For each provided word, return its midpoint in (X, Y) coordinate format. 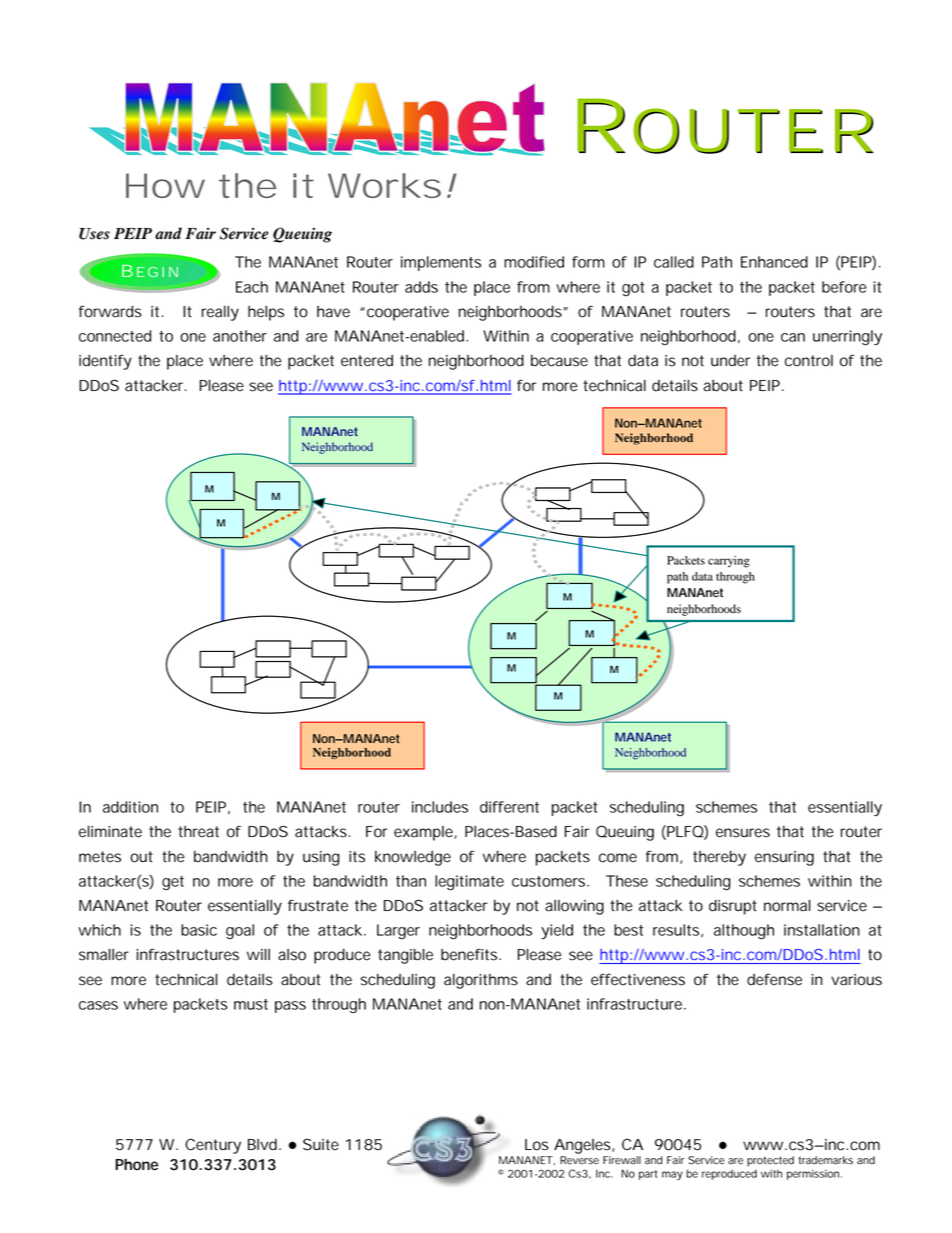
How (165, 185)
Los (537, 1145)
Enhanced (774, 262)
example (424, 833)
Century (213, 1146)
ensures (743, 833)
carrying (729, 562)
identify (105, 362)
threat (198, 832)
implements (441, 263)
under (730, 361)
